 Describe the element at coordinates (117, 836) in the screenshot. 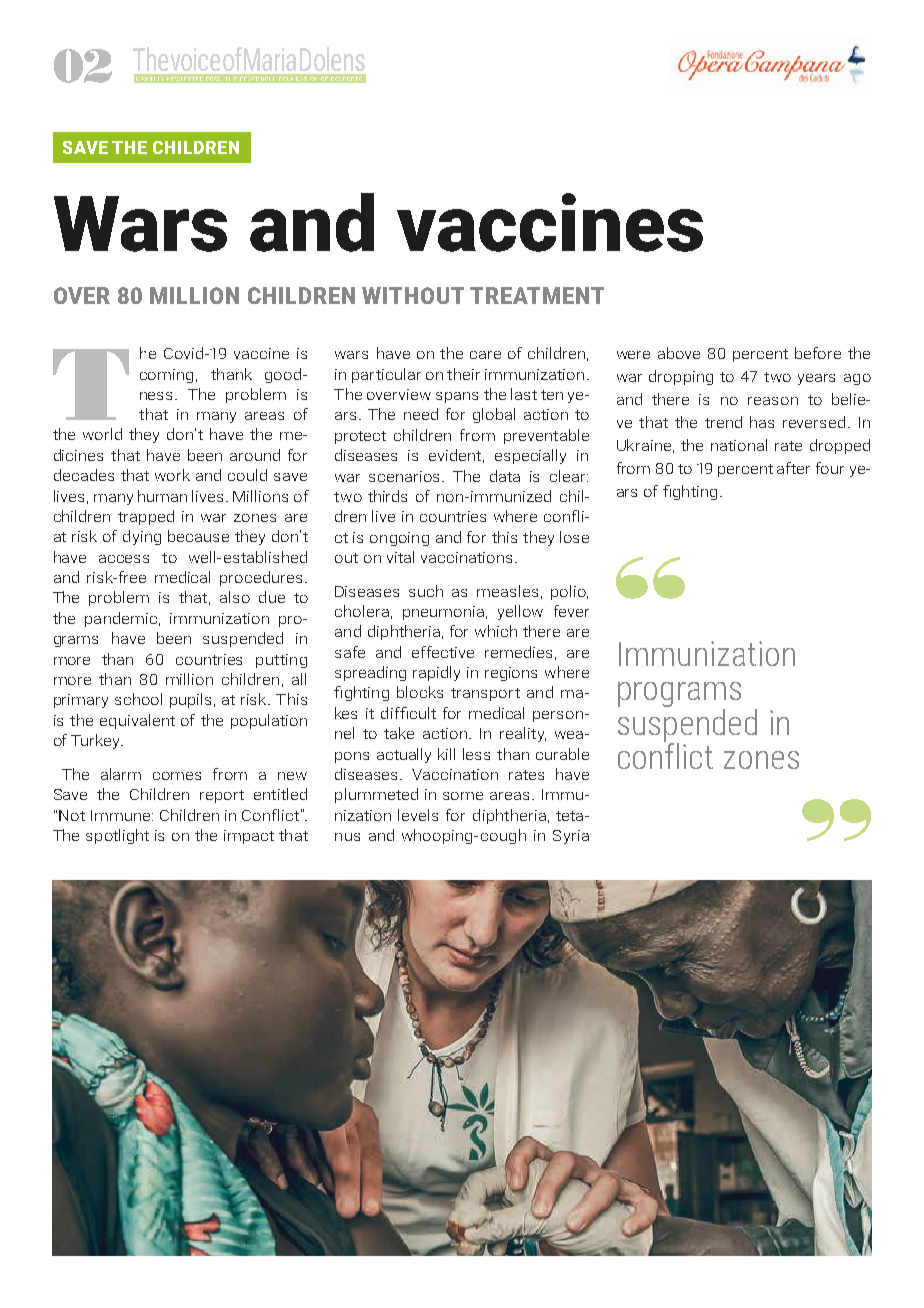

I see `spotlight` at that location.
